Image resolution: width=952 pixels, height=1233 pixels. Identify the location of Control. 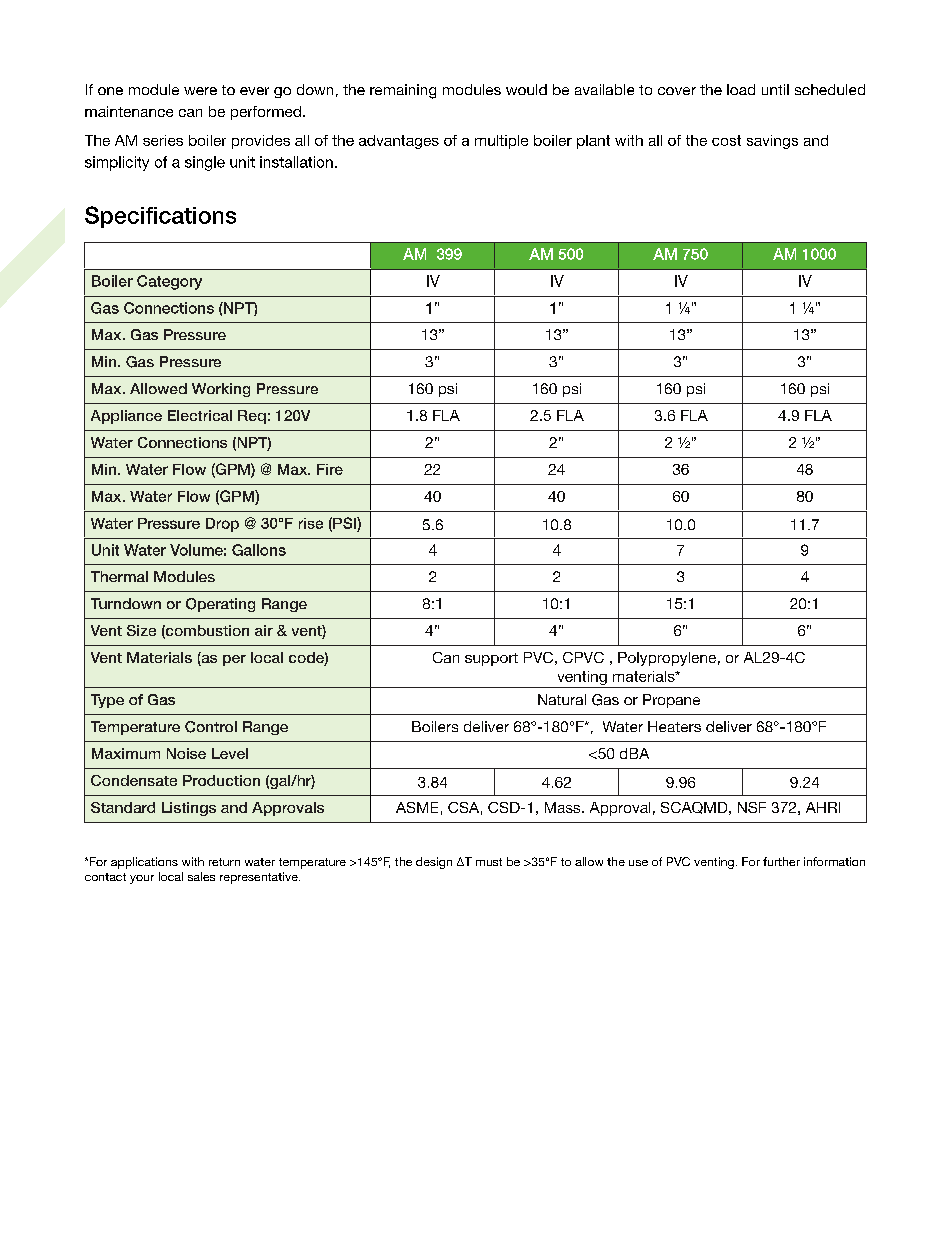
(211, 727).
